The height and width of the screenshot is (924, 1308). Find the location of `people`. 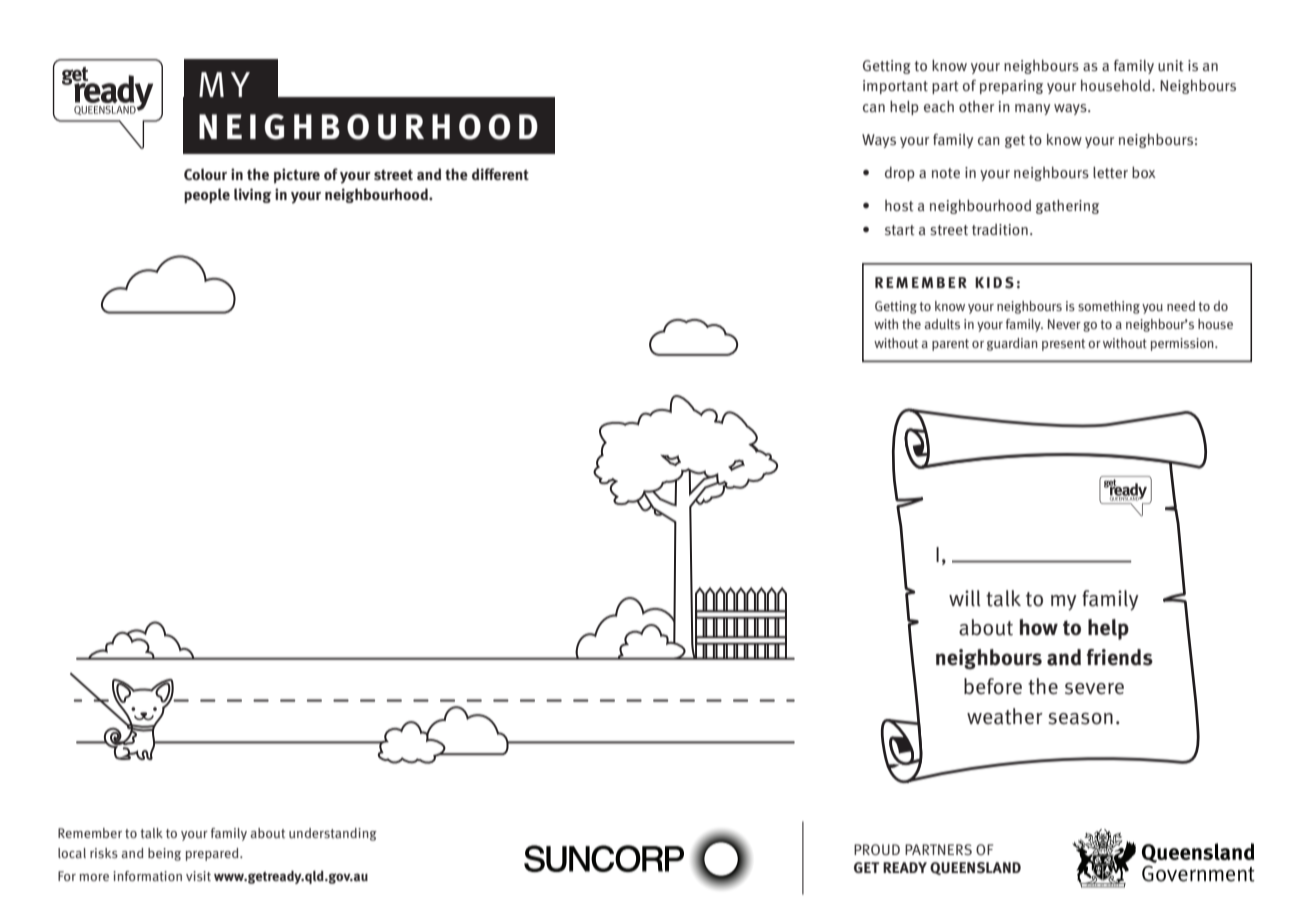

people is located at coordinates (207, 196).
